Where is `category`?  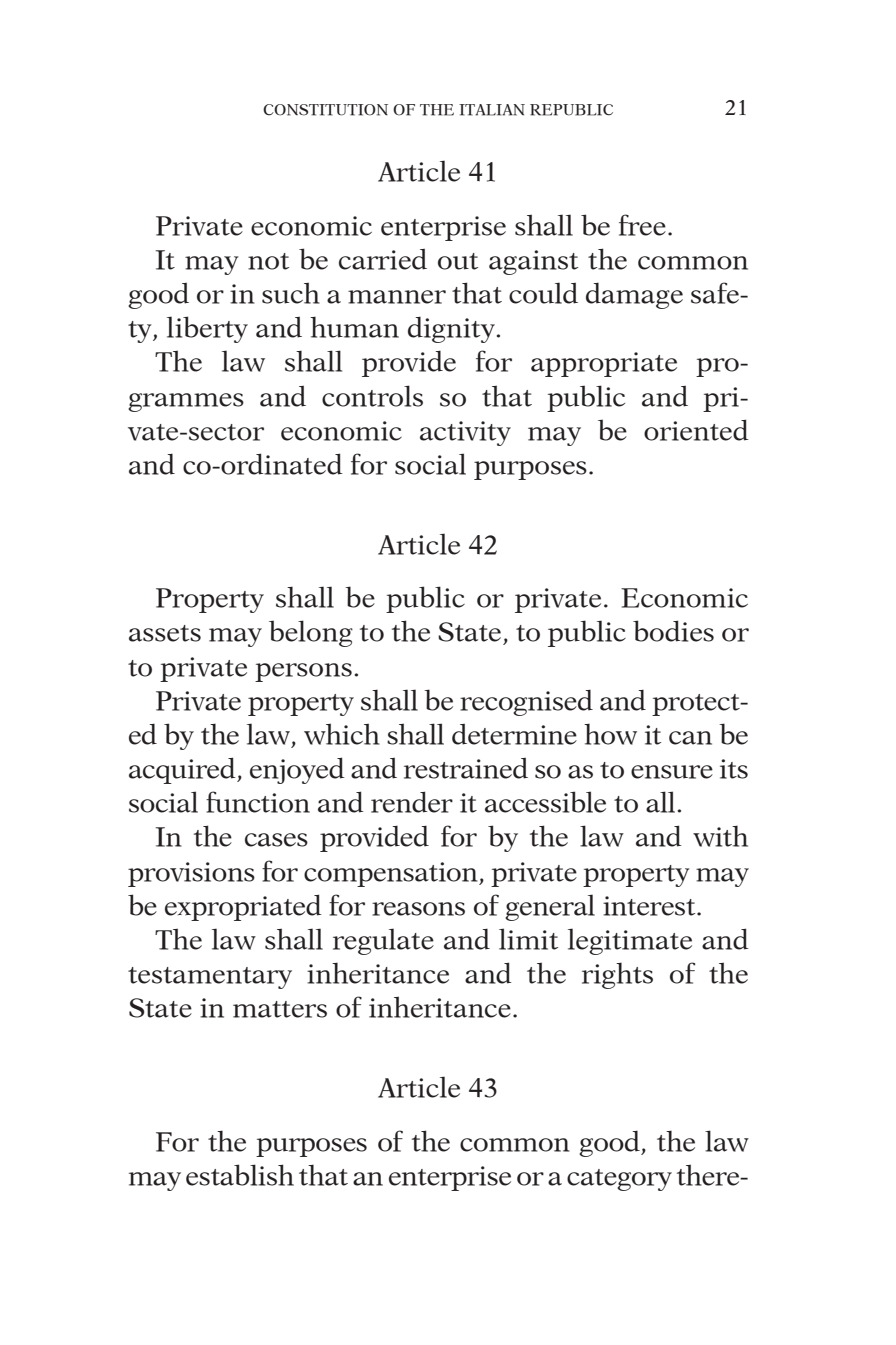
category is located at coordinates (619, 1180).
